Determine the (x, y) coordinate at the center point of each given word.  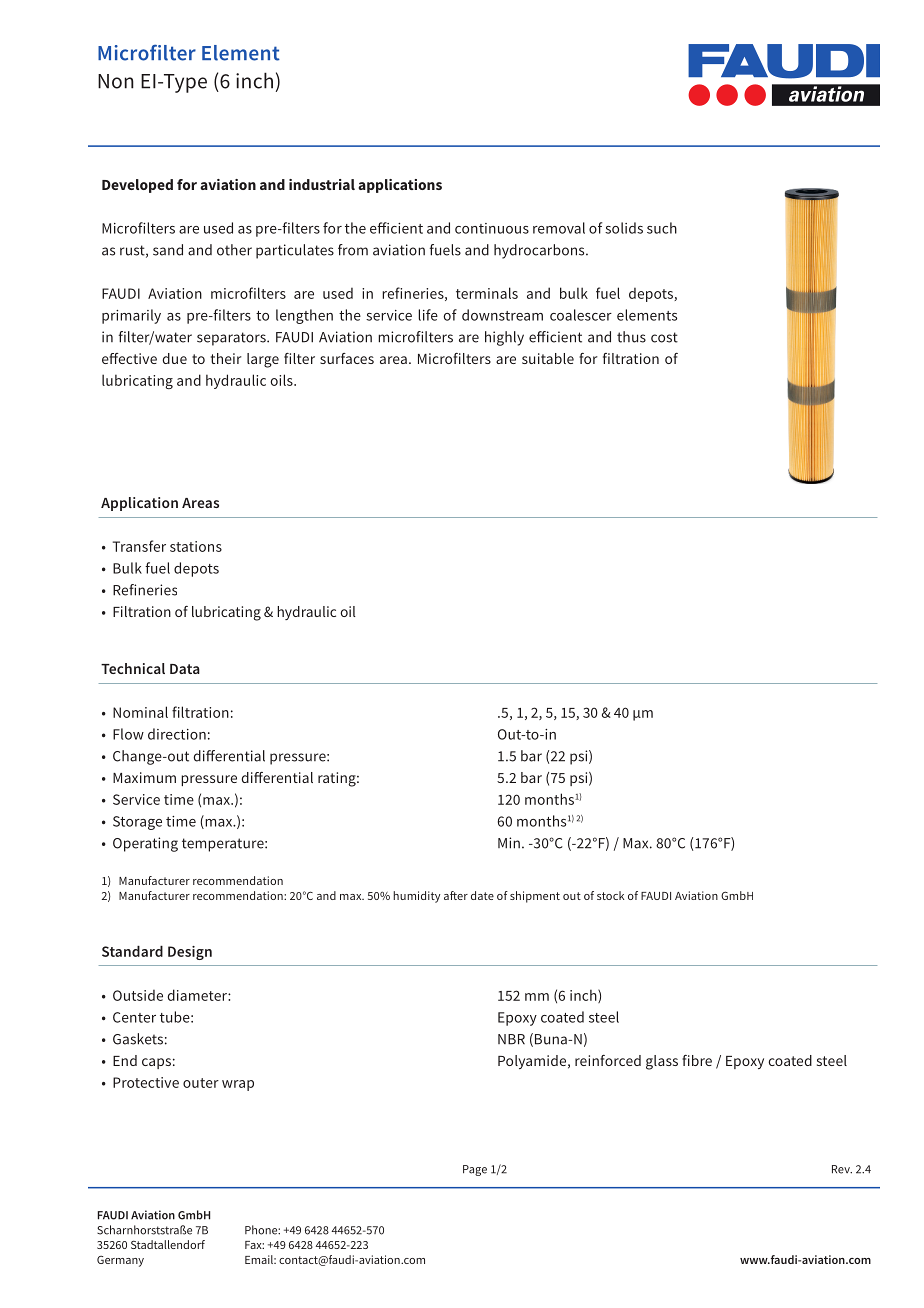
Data (185, 669)
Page (475, 1170)
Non (116, 81)
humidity (416, 897)
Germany (120, 1261)
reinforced (608, 1060)
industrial (322, 184)
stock (611, 895)
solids (624, 228)
